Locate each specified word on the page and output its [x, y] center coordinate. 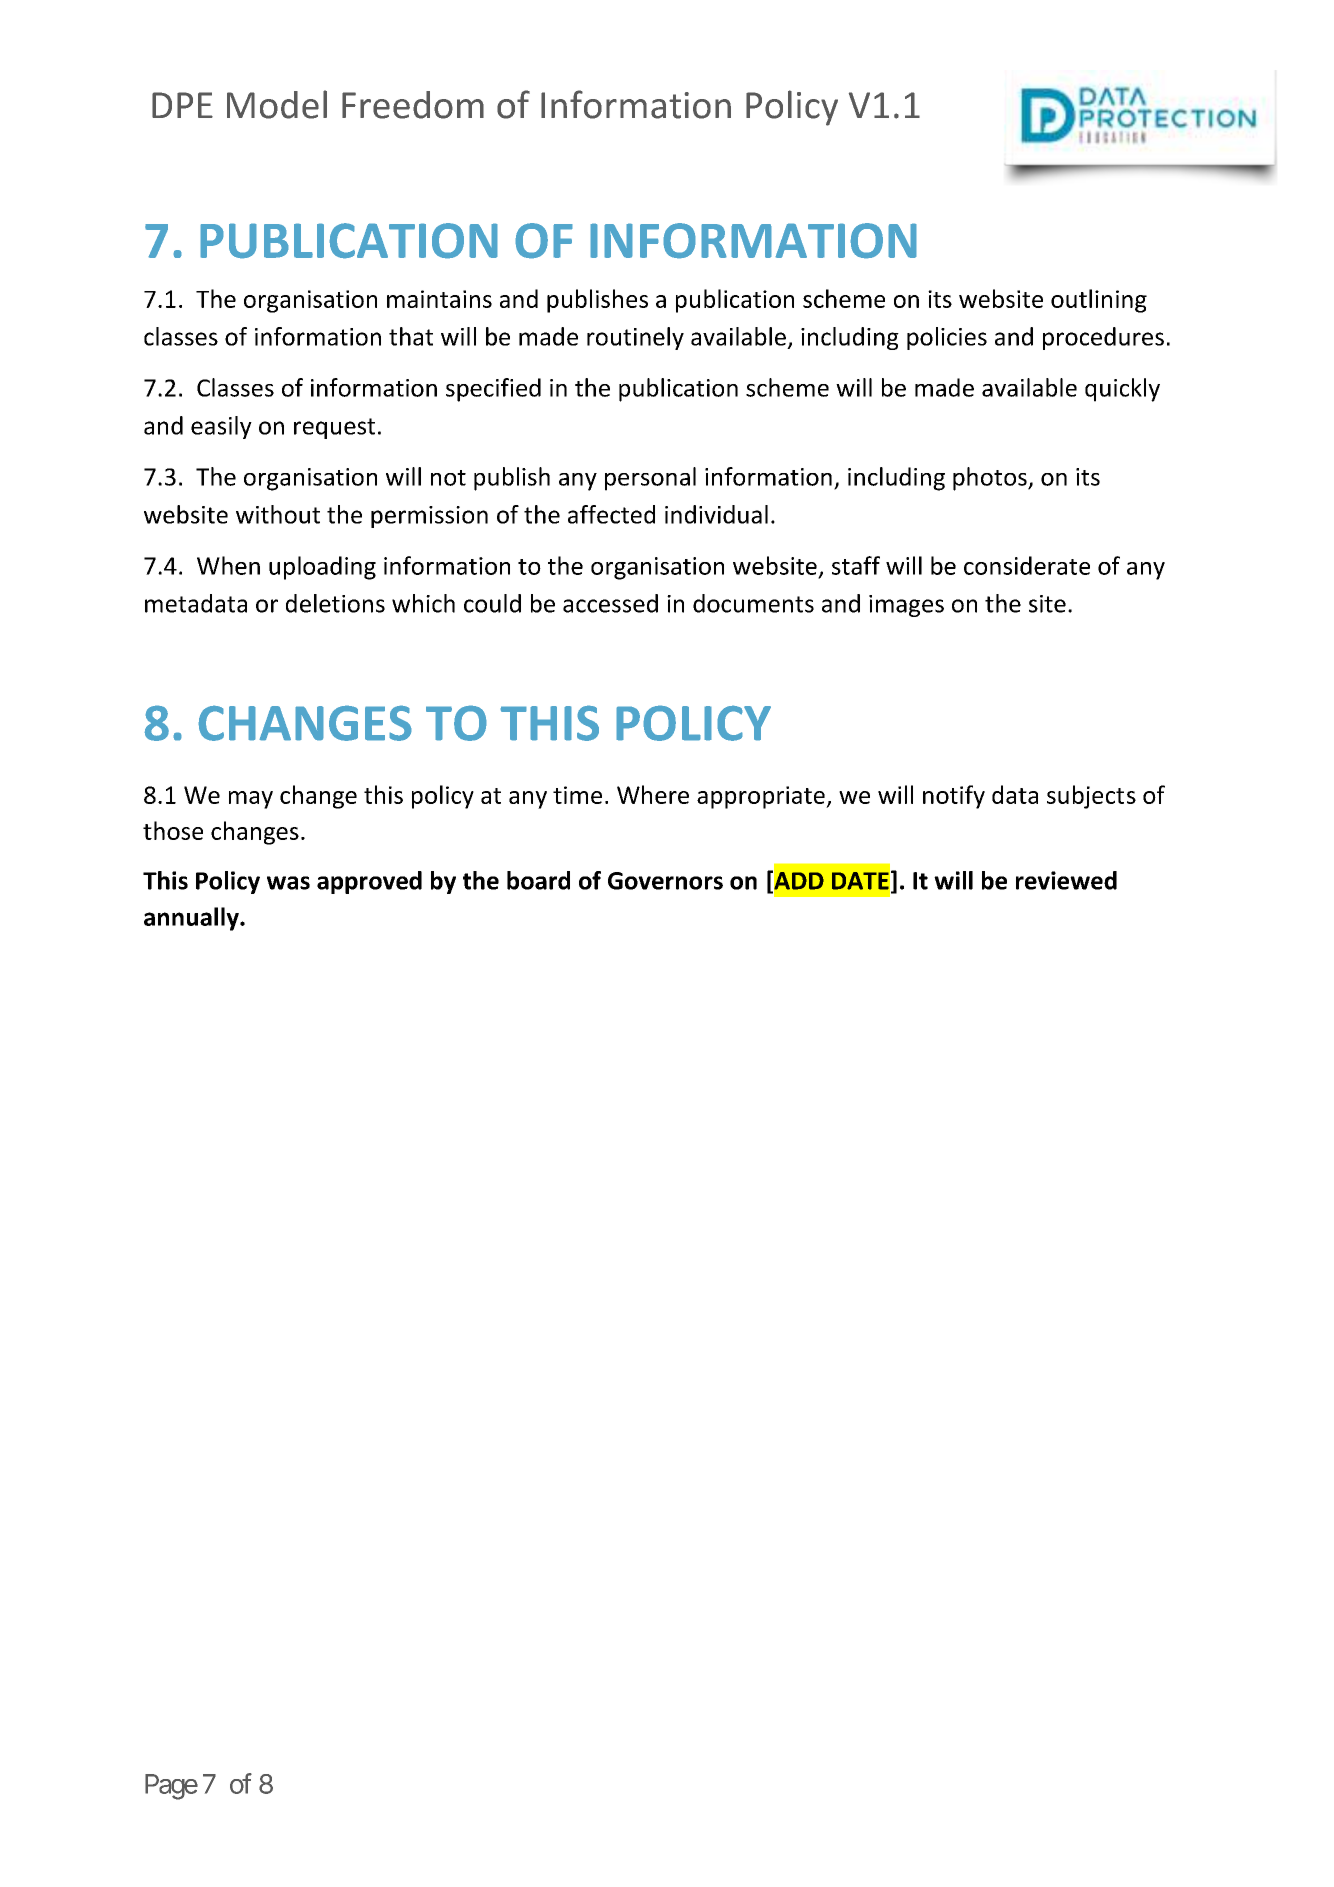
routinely [635, 338]
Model [277, 104]
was [288, 883]
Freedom [413, 105]
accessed [610, 603]
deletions [335, 603]
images [906, 606]
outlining [1099, 301]
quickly [1122, 390]
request [334, 428]
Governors [665, 881]
